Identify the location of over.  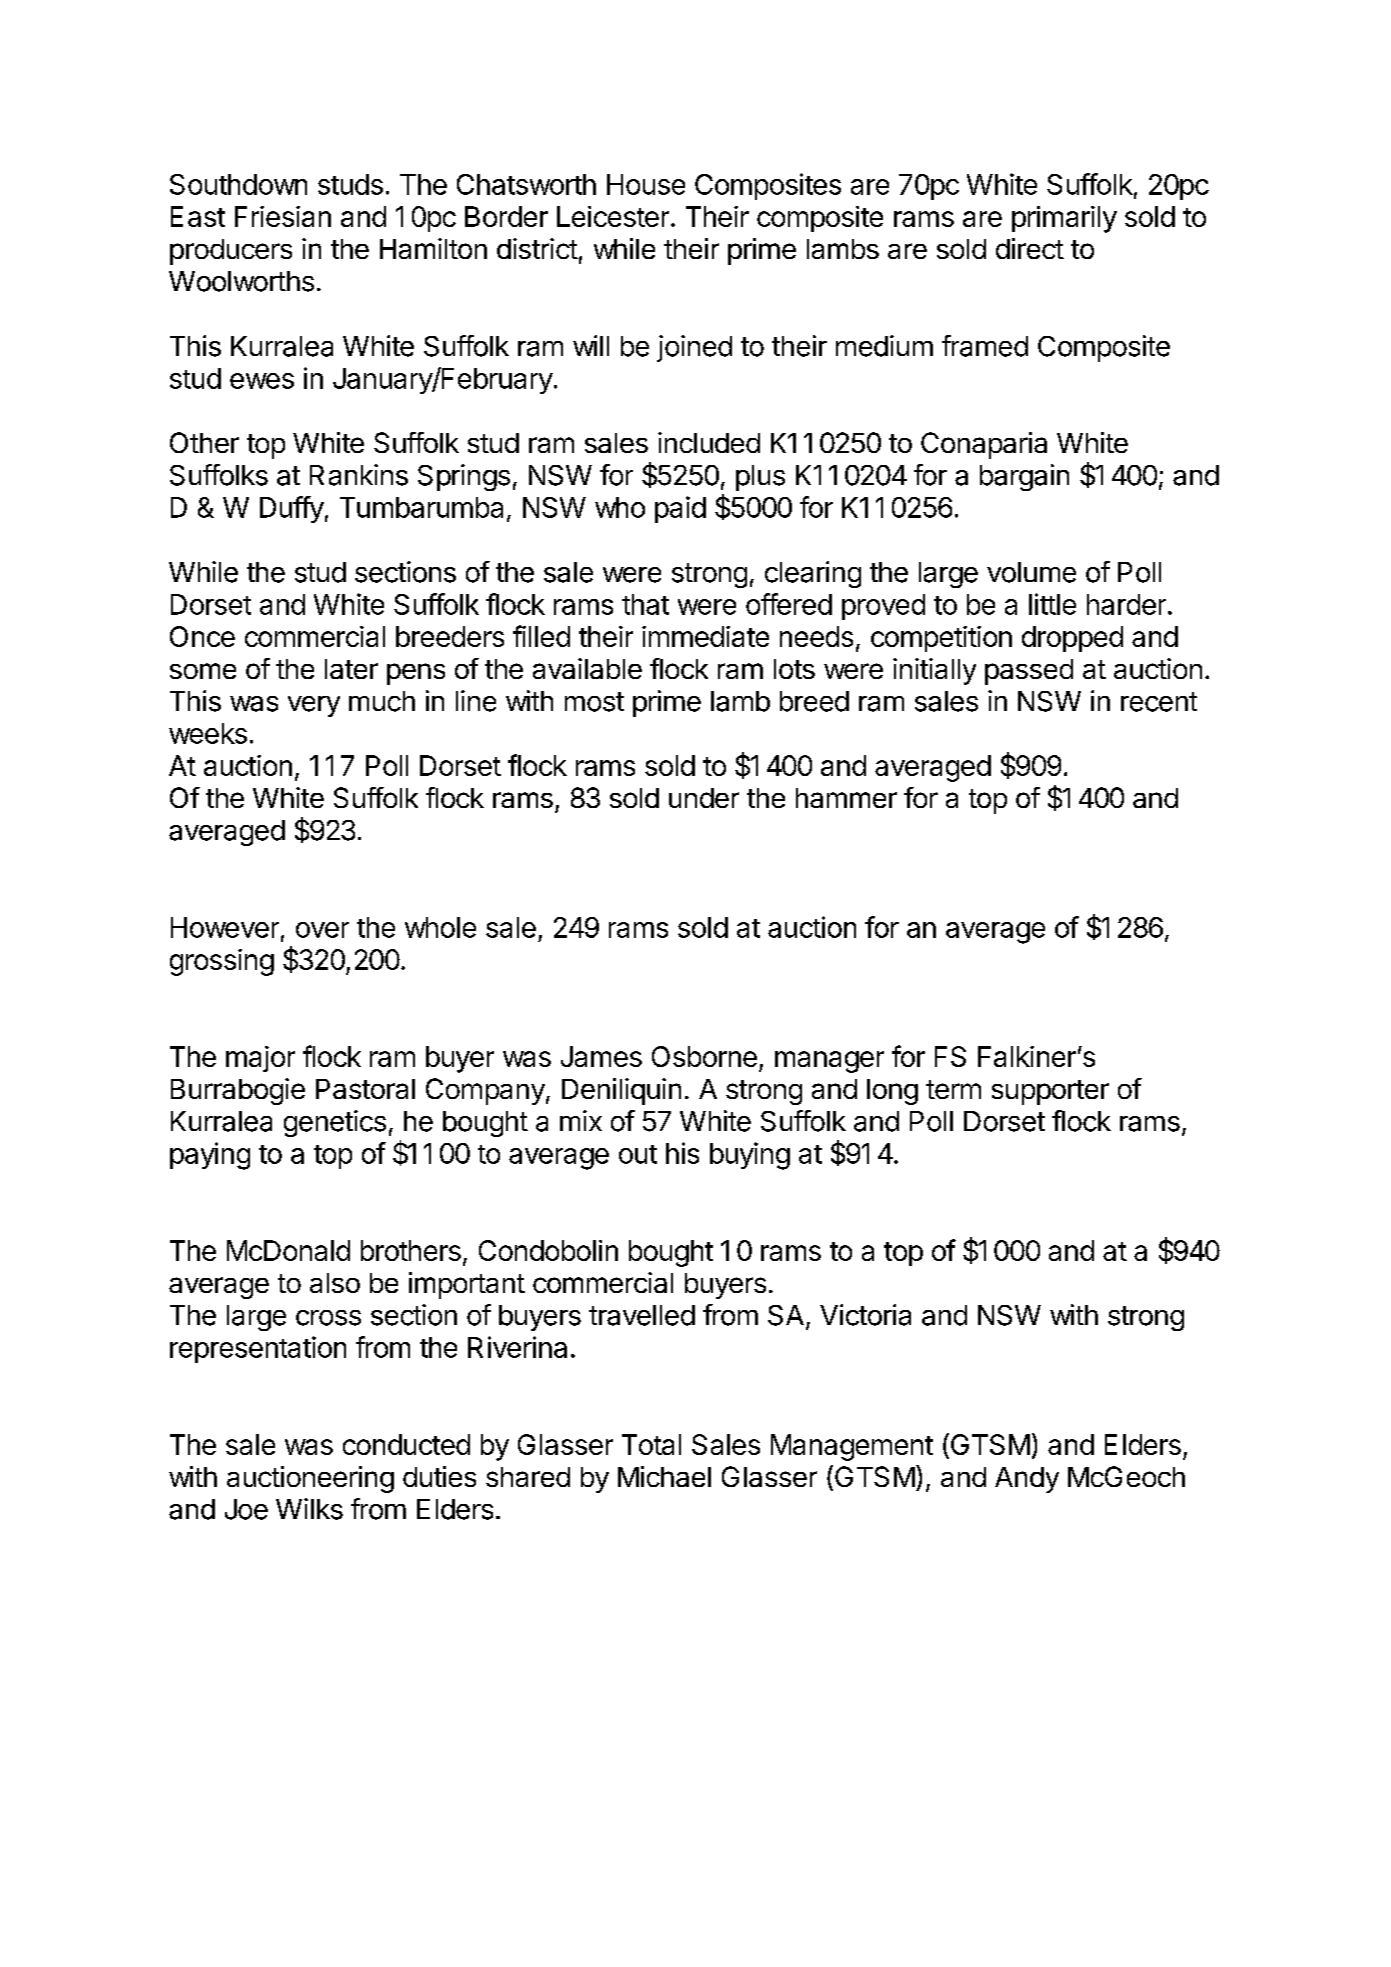
(322, 930).
